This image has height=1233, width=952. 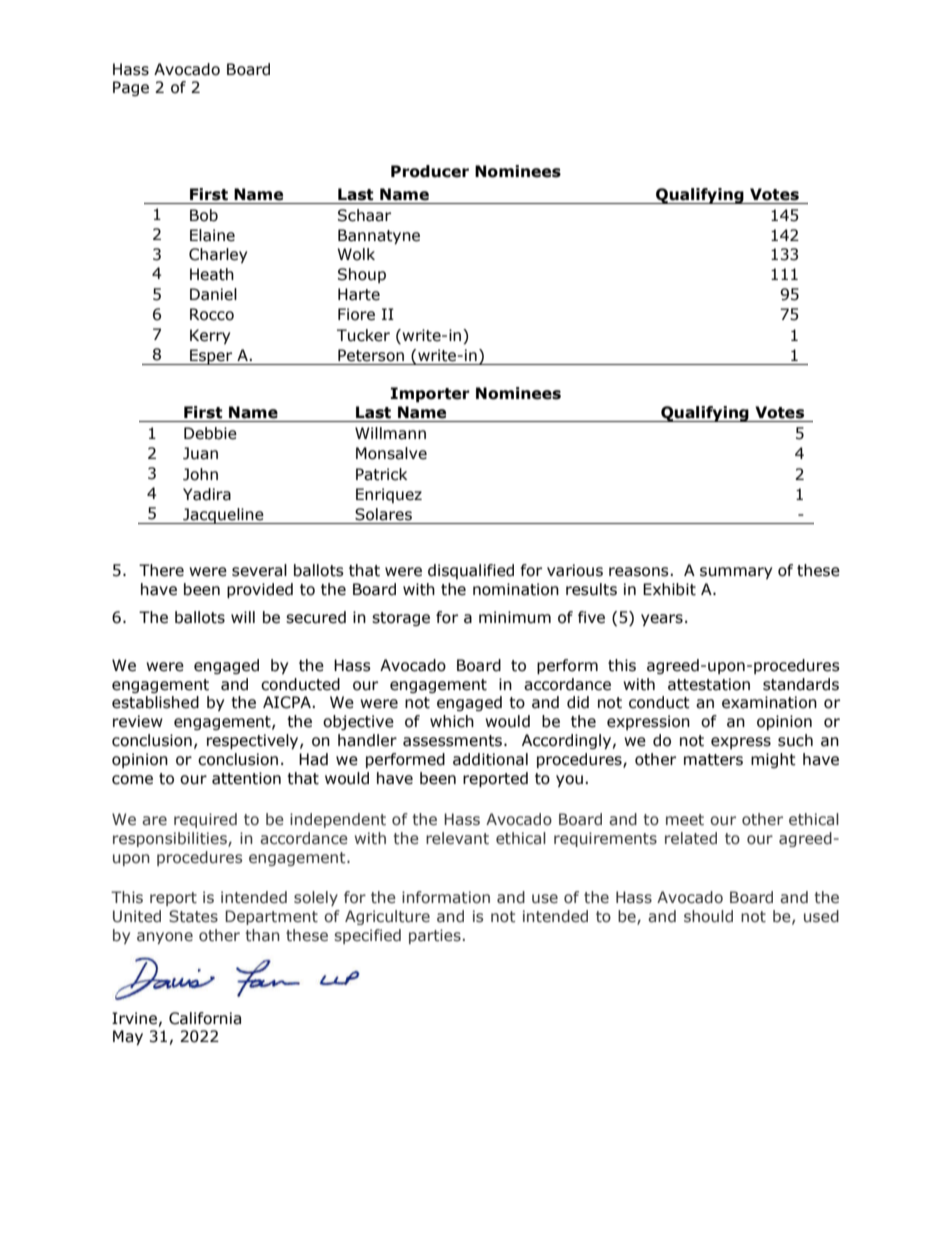 What do you see at coordinates (435, 936) in the image?
I see `parties` at bounding box center [435, 936].
